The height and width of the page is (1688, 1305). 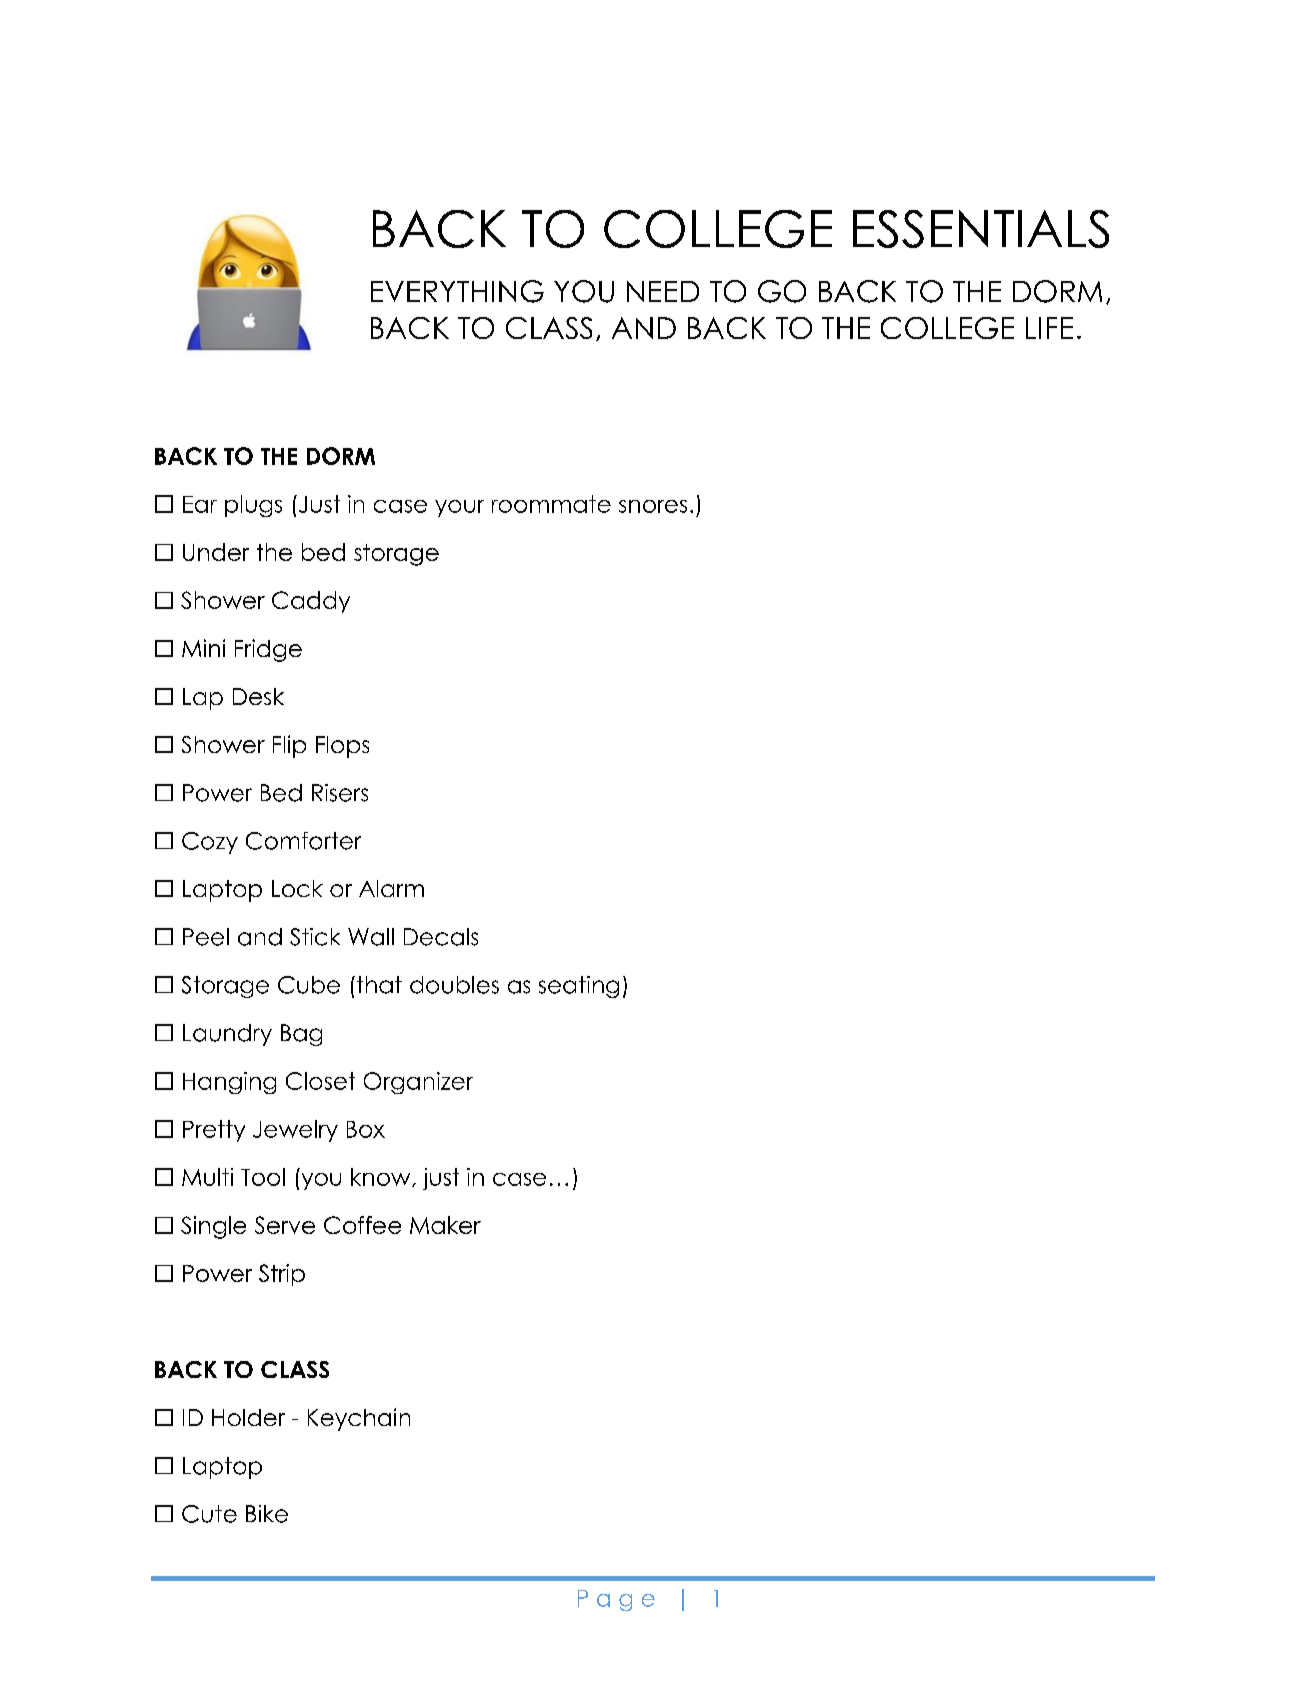 I want to click on EVERYTHING, so click(x=457, y=291).
